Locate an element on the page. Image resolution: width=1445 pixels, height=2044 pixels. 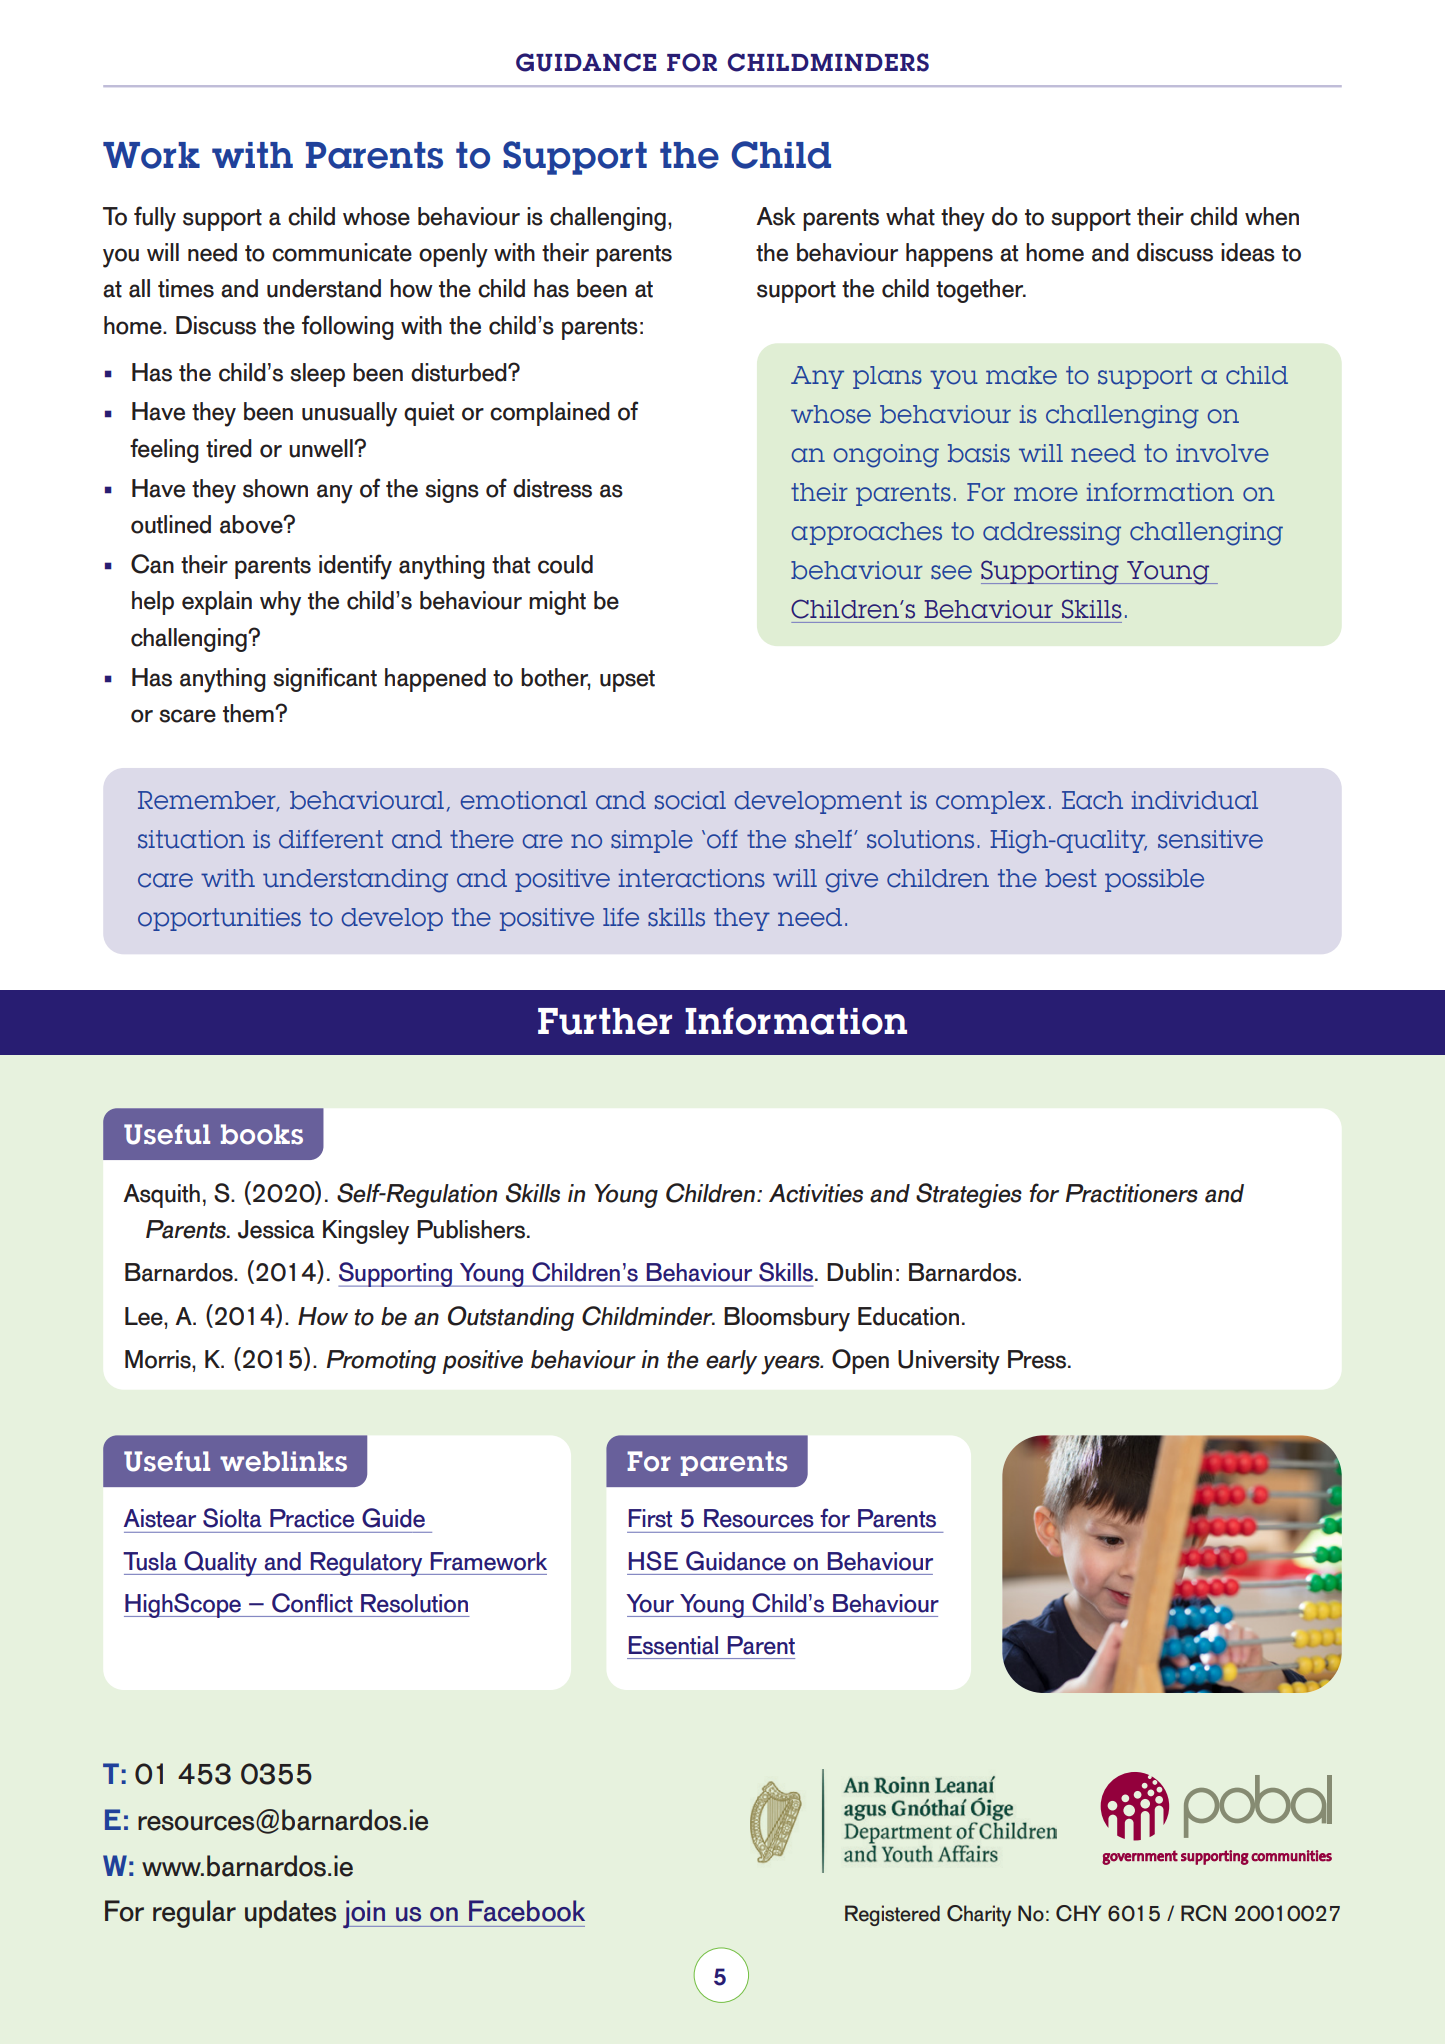
First is located at coordinates (650, 1518).
